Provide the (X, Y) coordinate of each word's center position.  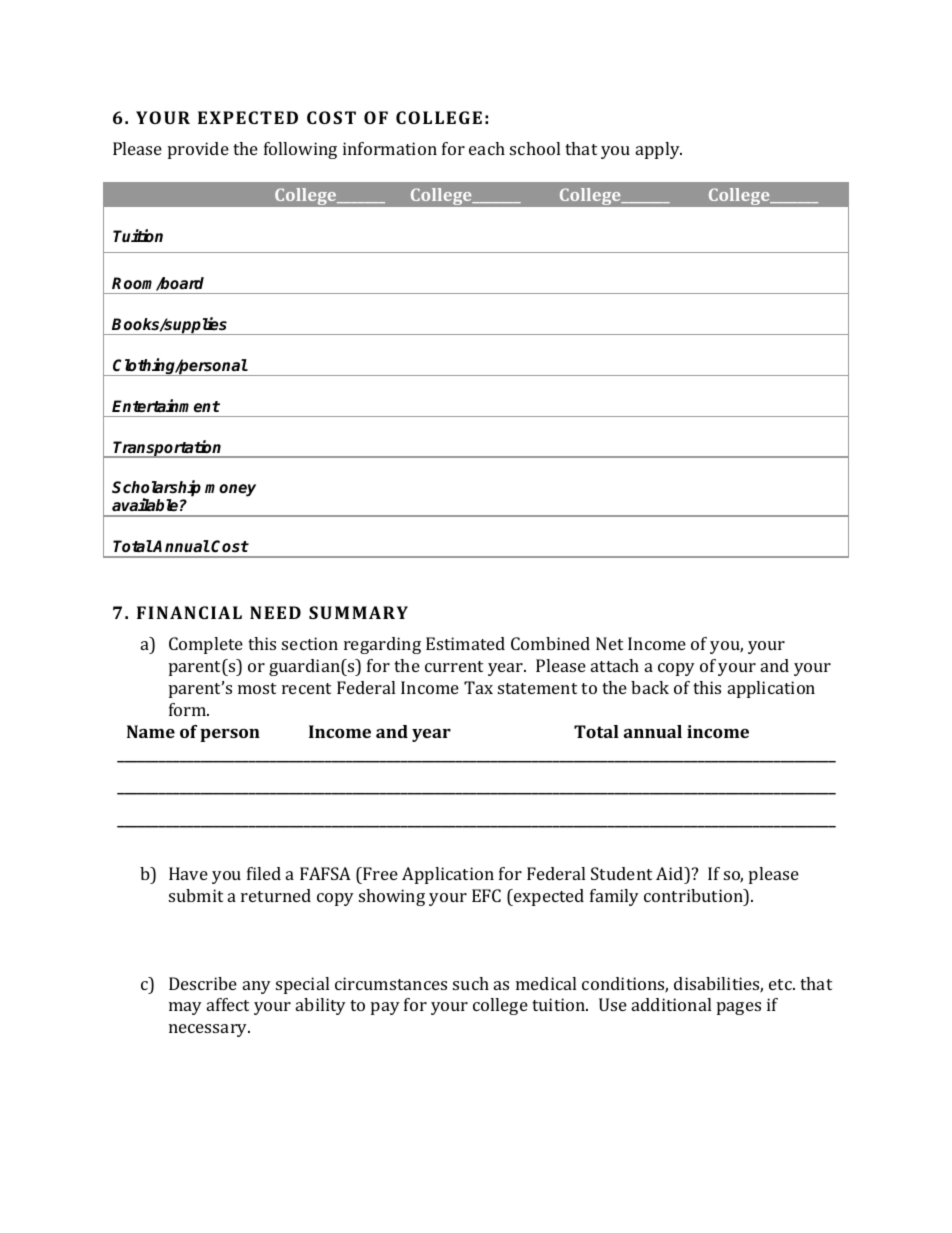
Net (609, 643)
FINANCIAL (189, 612)
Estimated (465, 643)
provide (198, 150)
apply (659, 150)
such (471, 983)
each (487, 148)
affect (228, 1004)
